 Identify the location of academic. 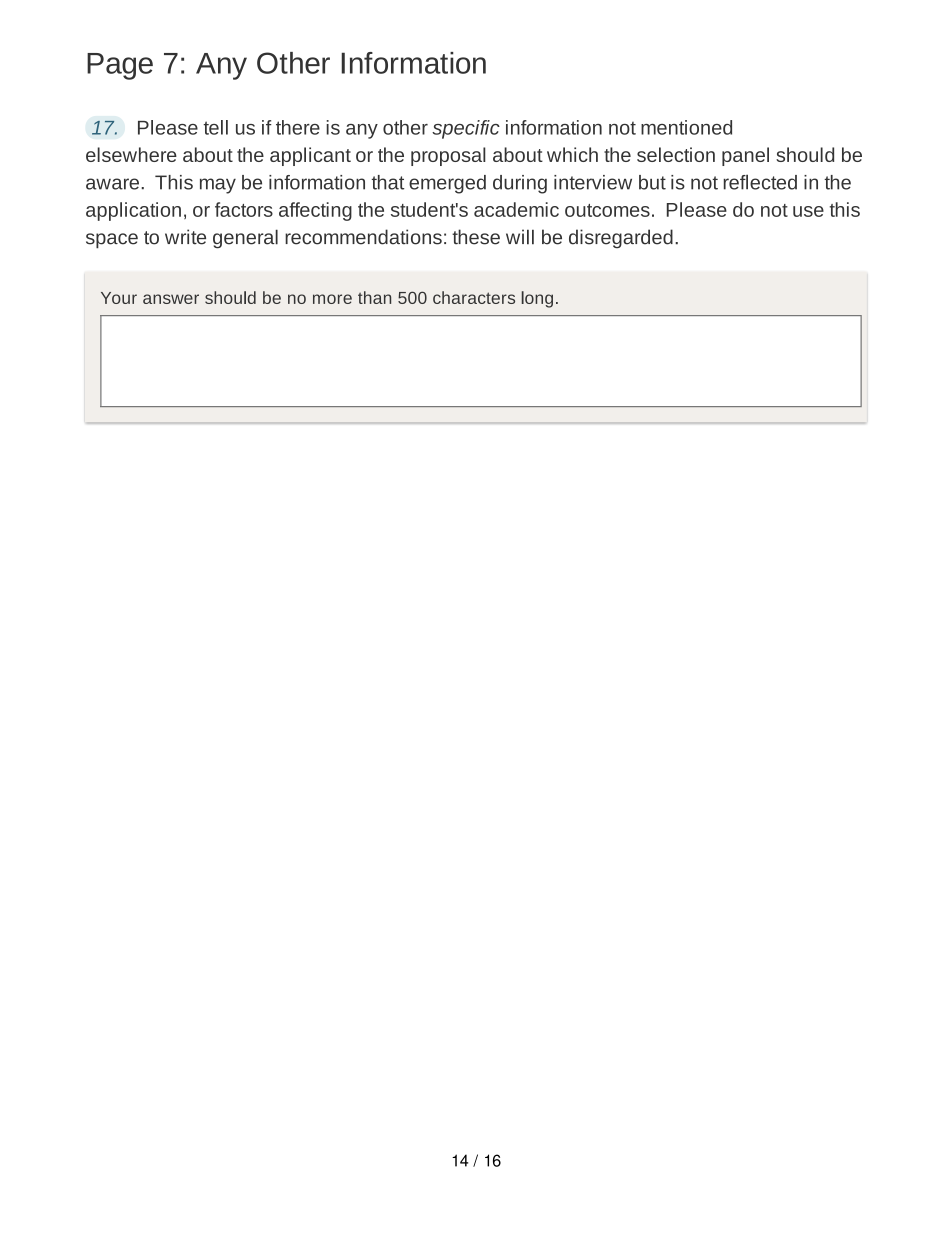
(516, 209).
